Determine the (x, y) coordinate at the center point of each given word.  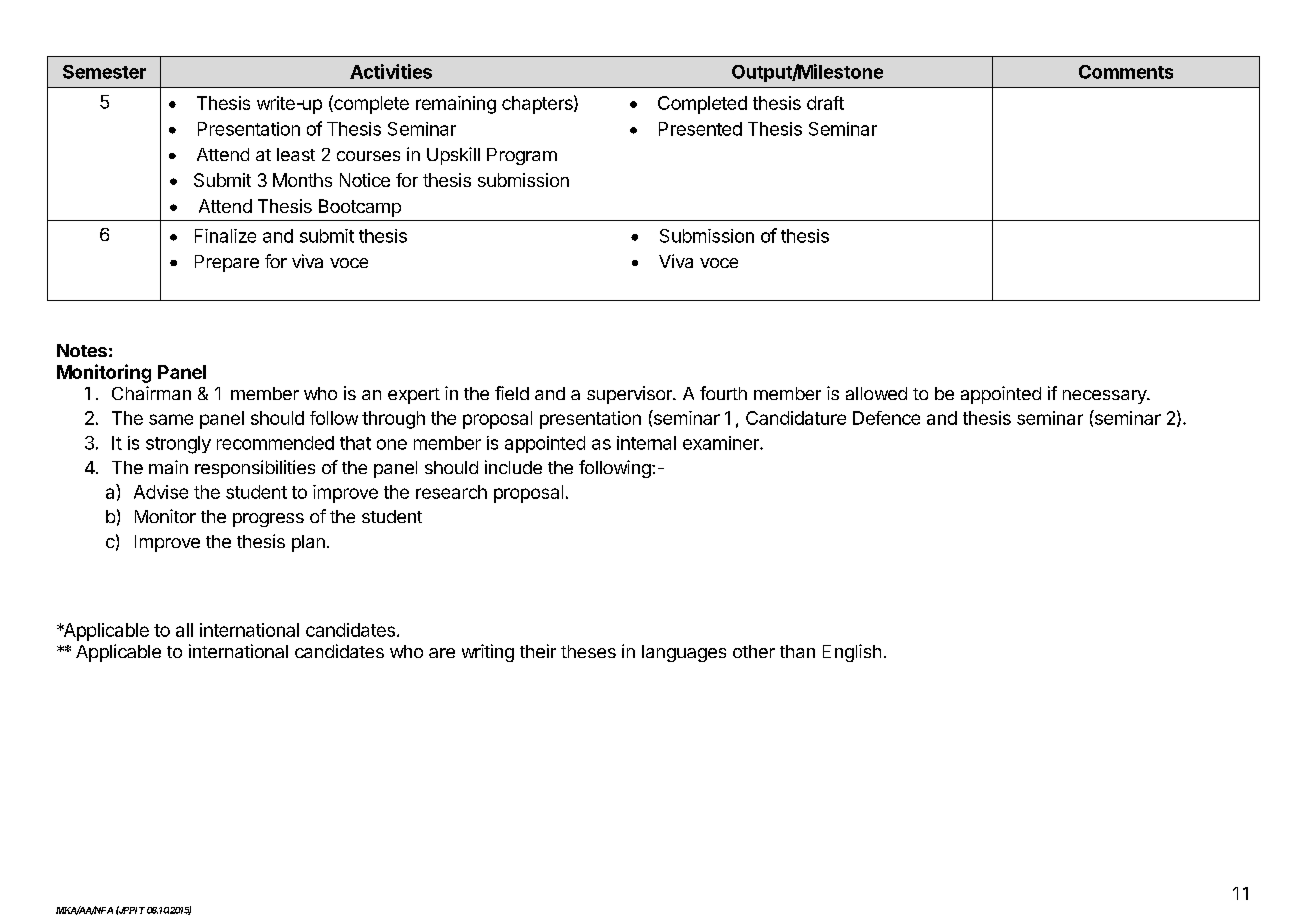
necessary (1105, 397)
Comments (1126, 72)
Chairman (151, 393)
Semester (104, 72)
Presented (700, 129)
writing (488, 653)
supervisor (630, 395)
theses (588, 651)
